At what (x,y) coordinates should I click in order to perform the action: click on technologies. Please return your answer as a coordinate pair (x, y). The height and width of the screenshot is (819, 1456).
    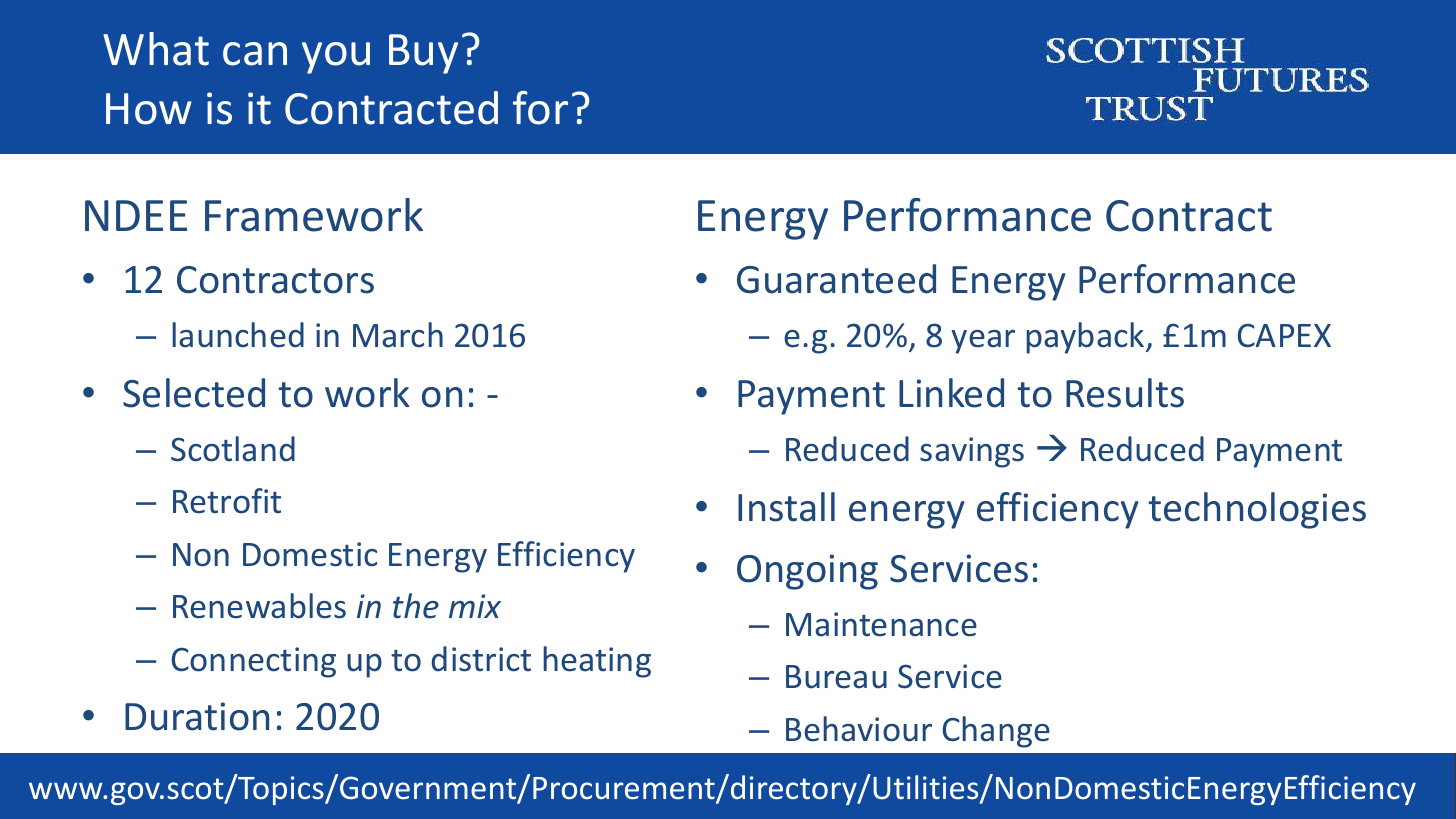
    Looking at the image, I should click on (1257, 510).
